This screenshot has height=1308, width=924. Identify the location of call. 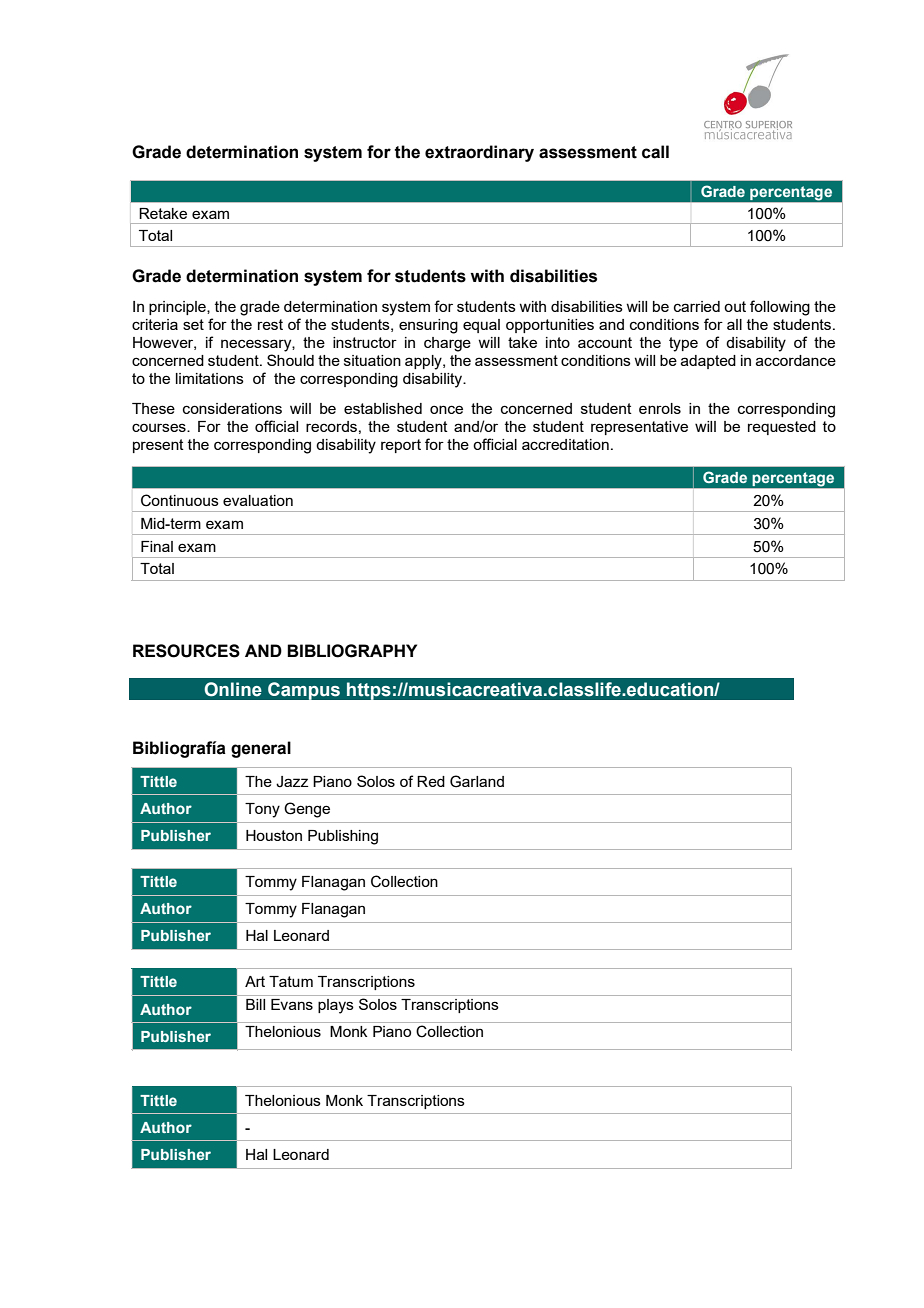
(655, 152).
